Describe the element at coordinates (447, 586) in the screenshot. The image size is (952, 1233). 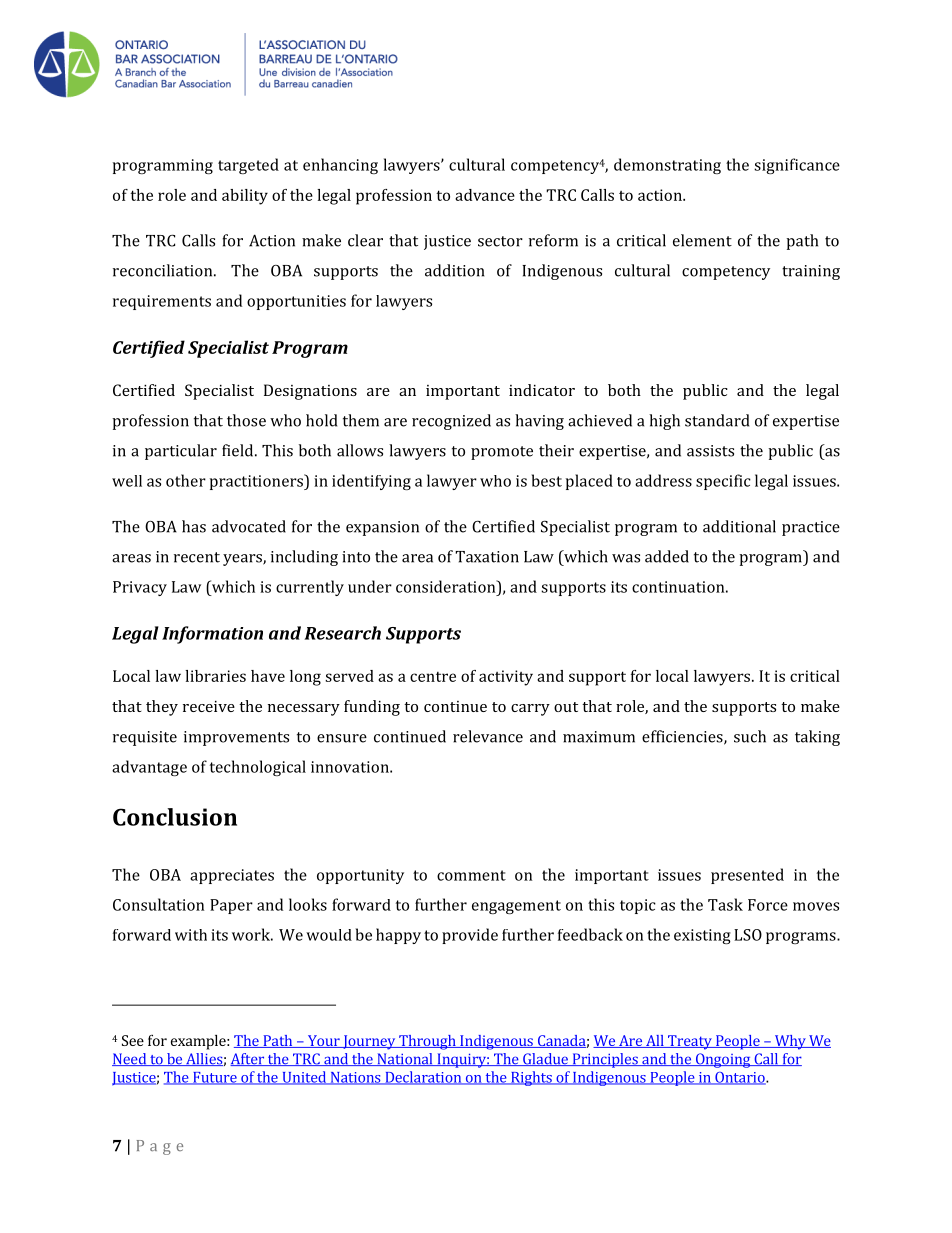
I see `consideration` at that location.
